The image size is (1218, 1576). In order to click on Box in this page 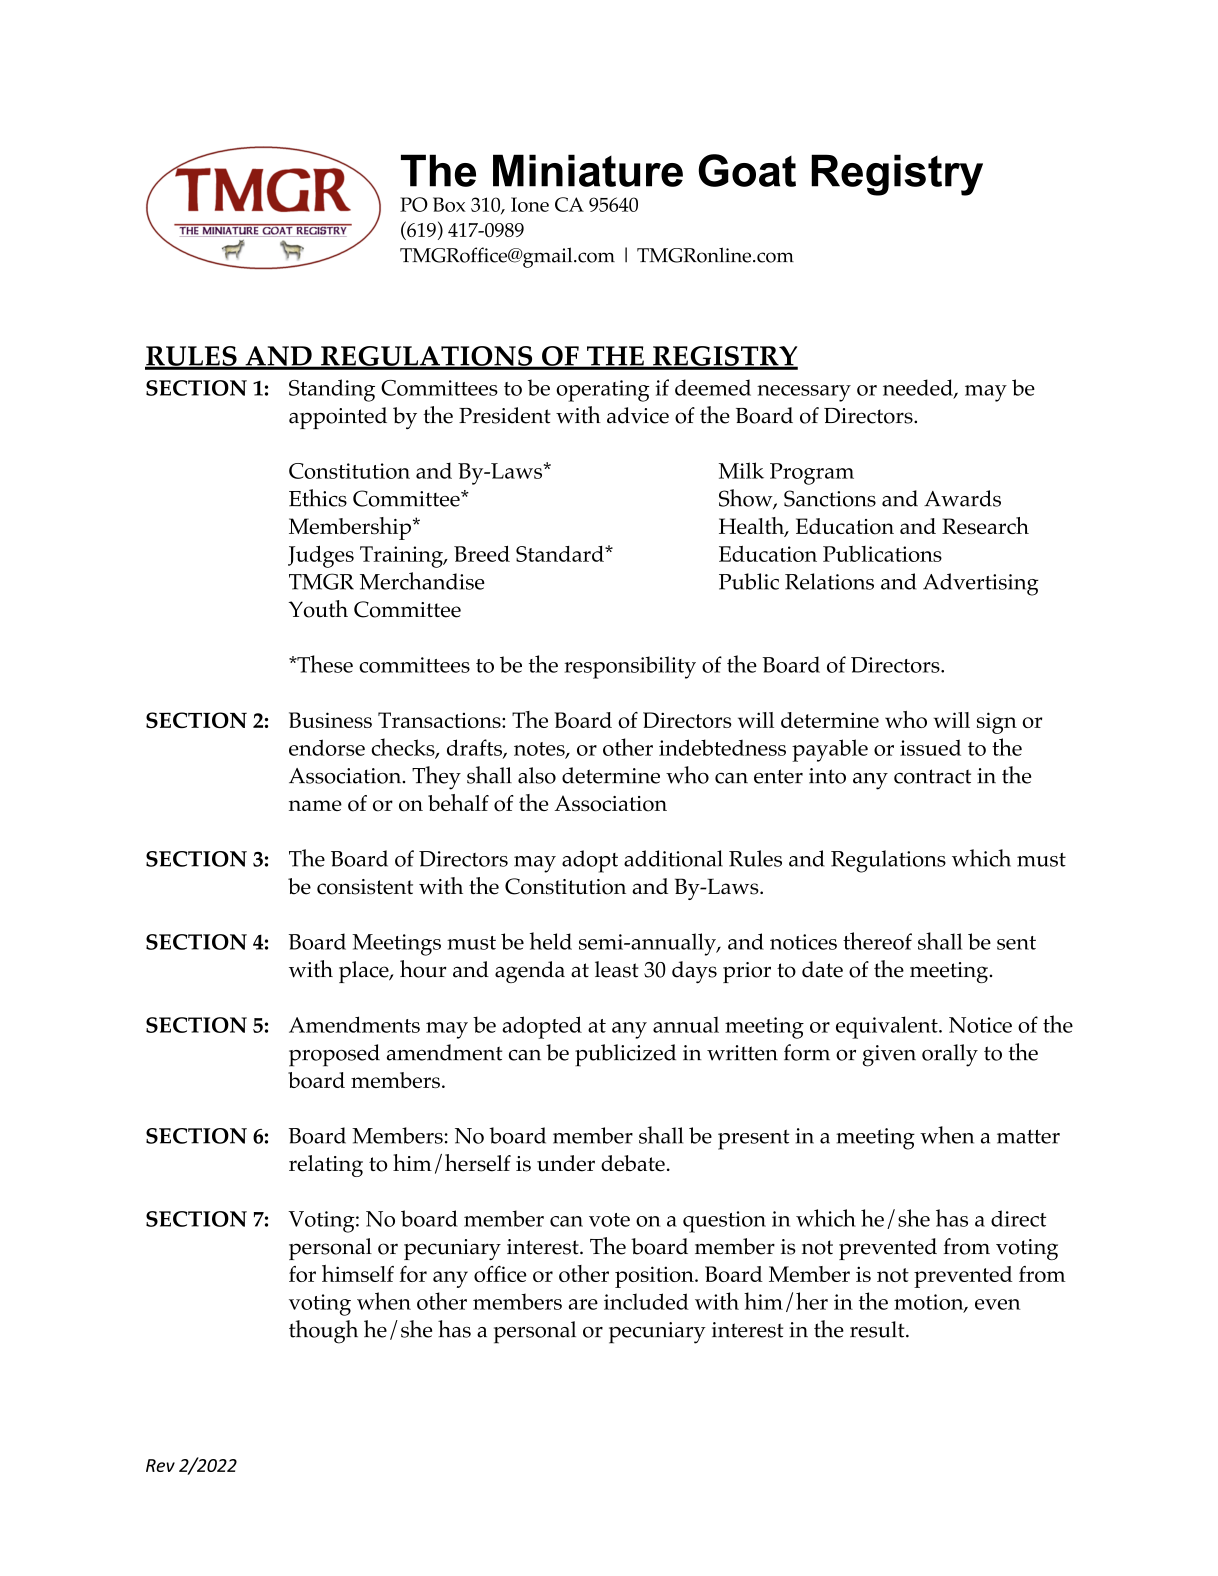, I will do `click(449, 204)`.
